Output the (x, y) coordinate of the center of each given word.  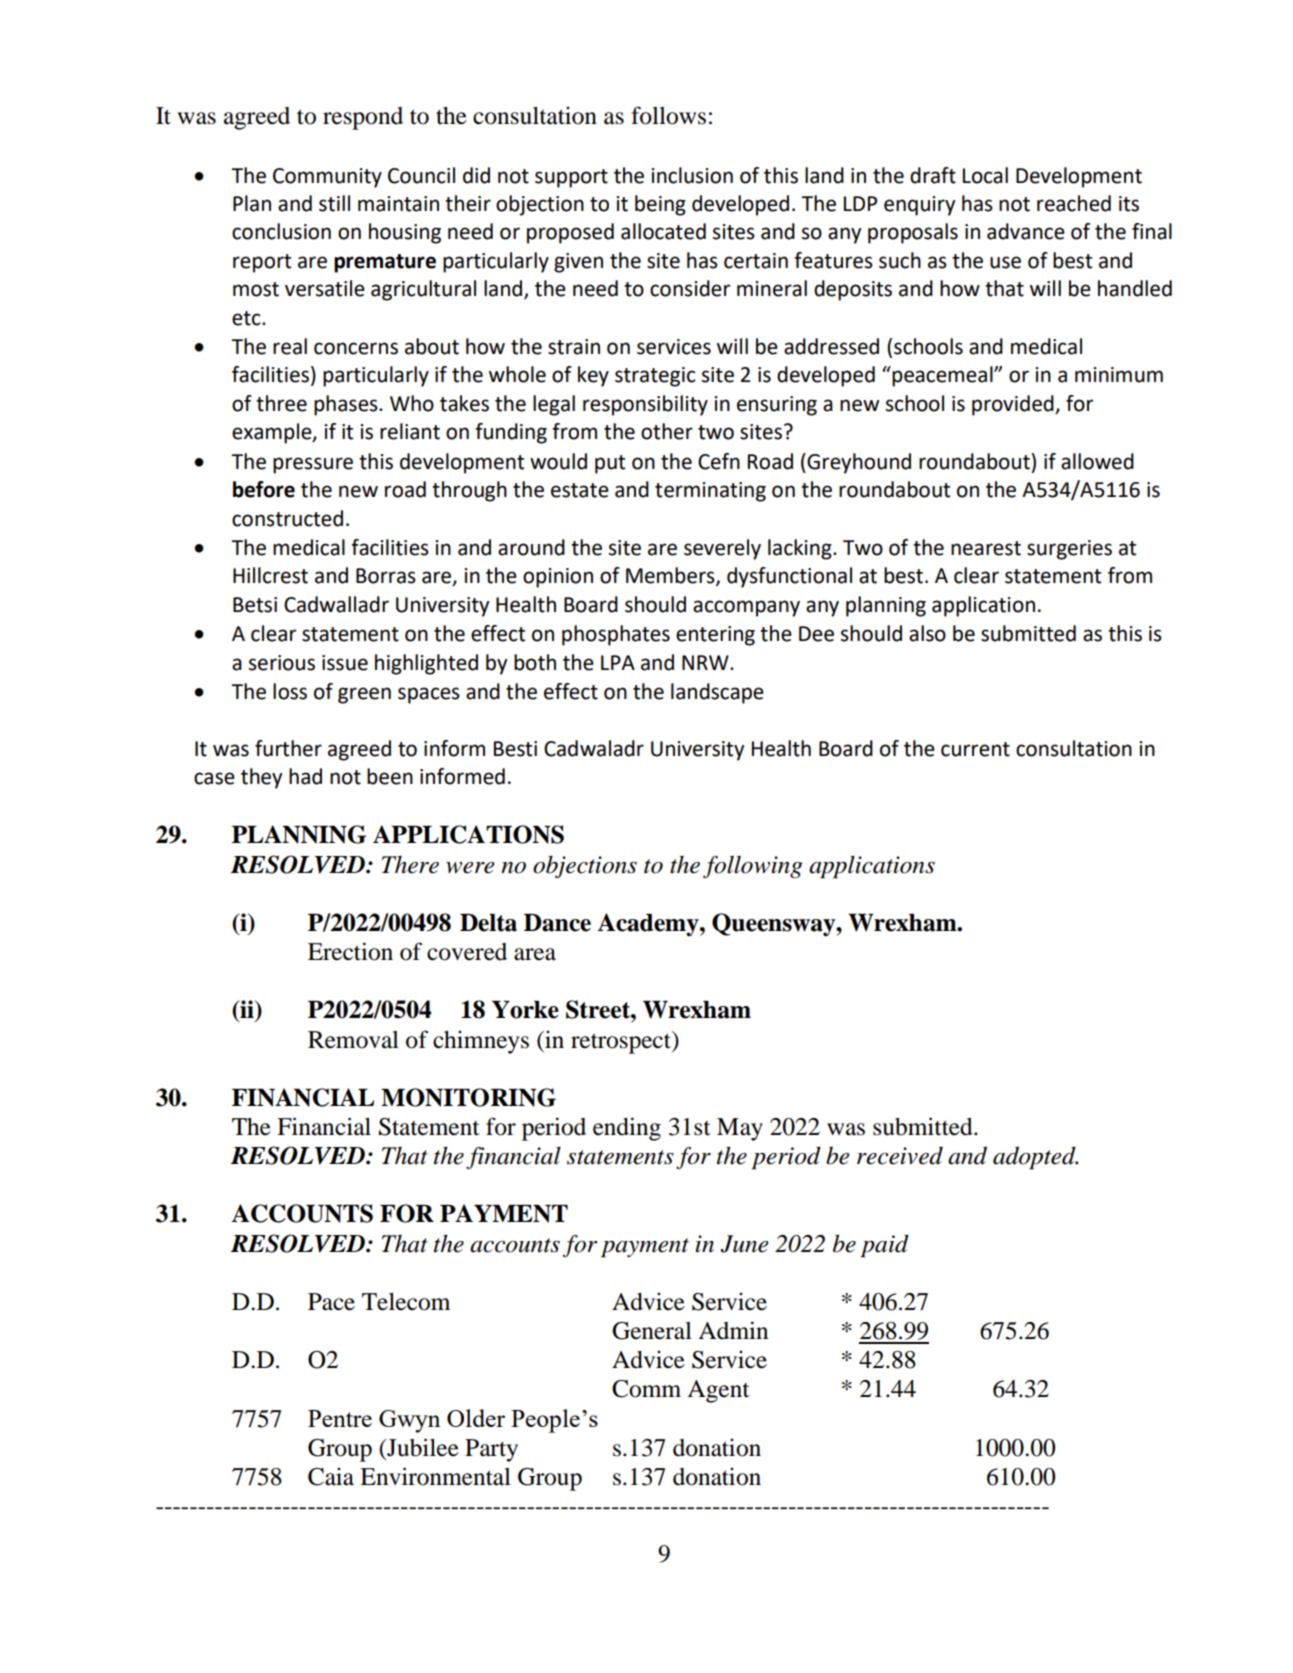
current (975, 749)
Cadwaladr (594, 748)
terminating (710, 492)
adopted (1035, 1158)
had (305, 776)
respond (363, 118)
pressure (313, 465)
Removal (353, 1040)
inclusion (692, 175)
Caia (331, 1476)
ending (627, 1129)
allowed (1097, 461)
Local (985, 175)
